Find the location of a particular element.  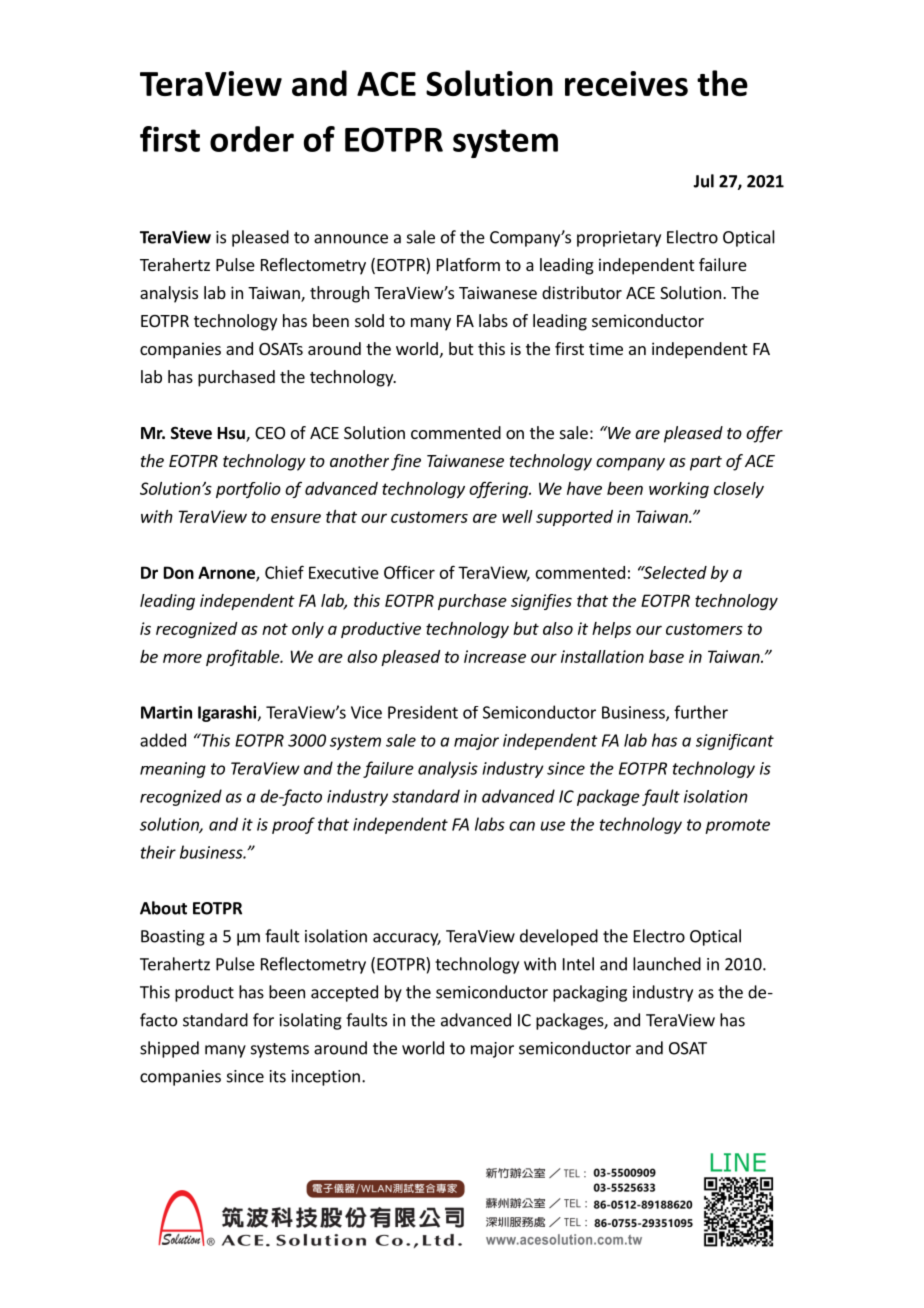

shipped is located at coordinates (169, 1049).
